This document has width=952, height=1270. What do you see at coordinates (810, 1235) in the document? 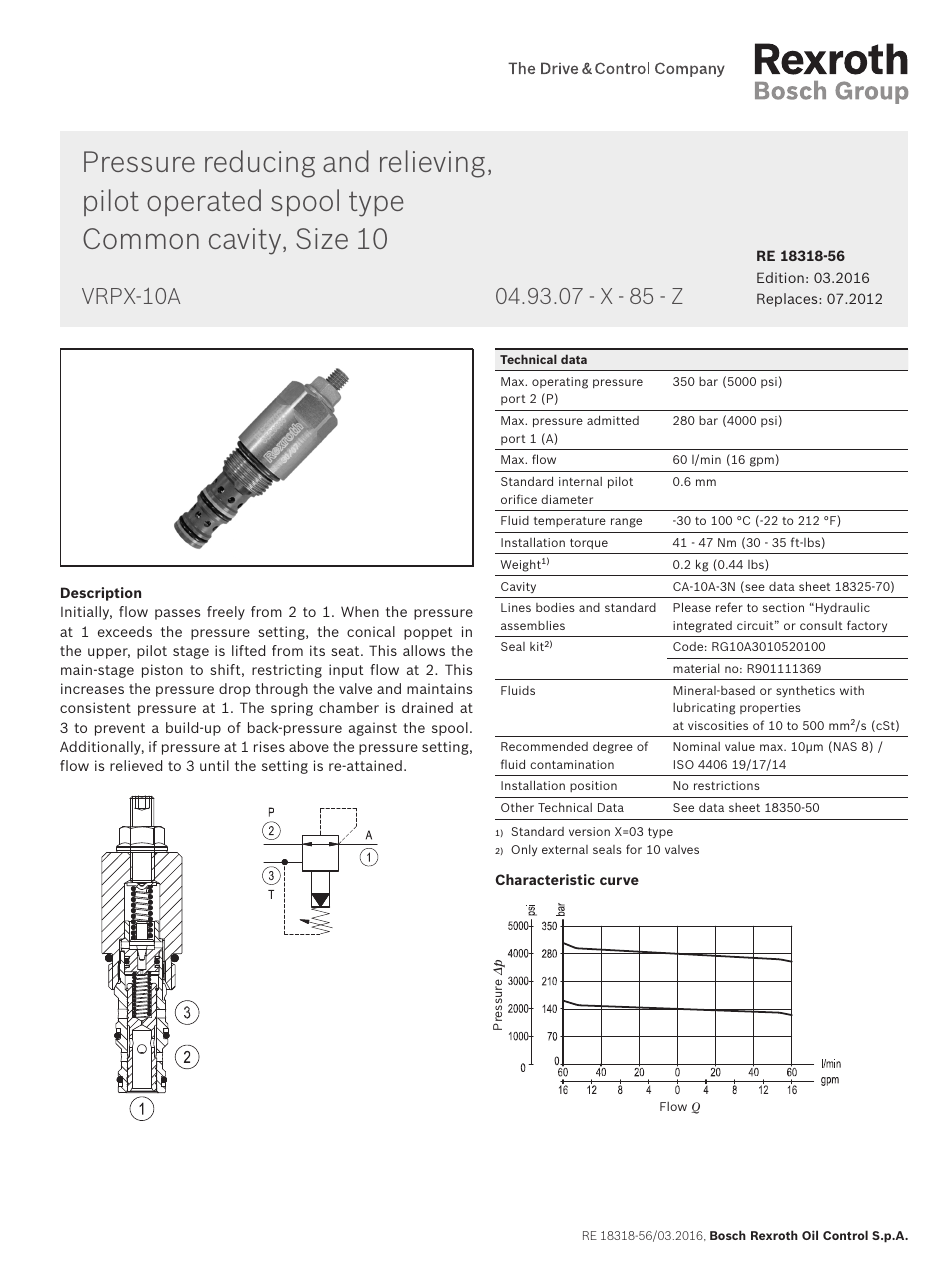
I see `Oil` at bounding box center [810, 1235].
